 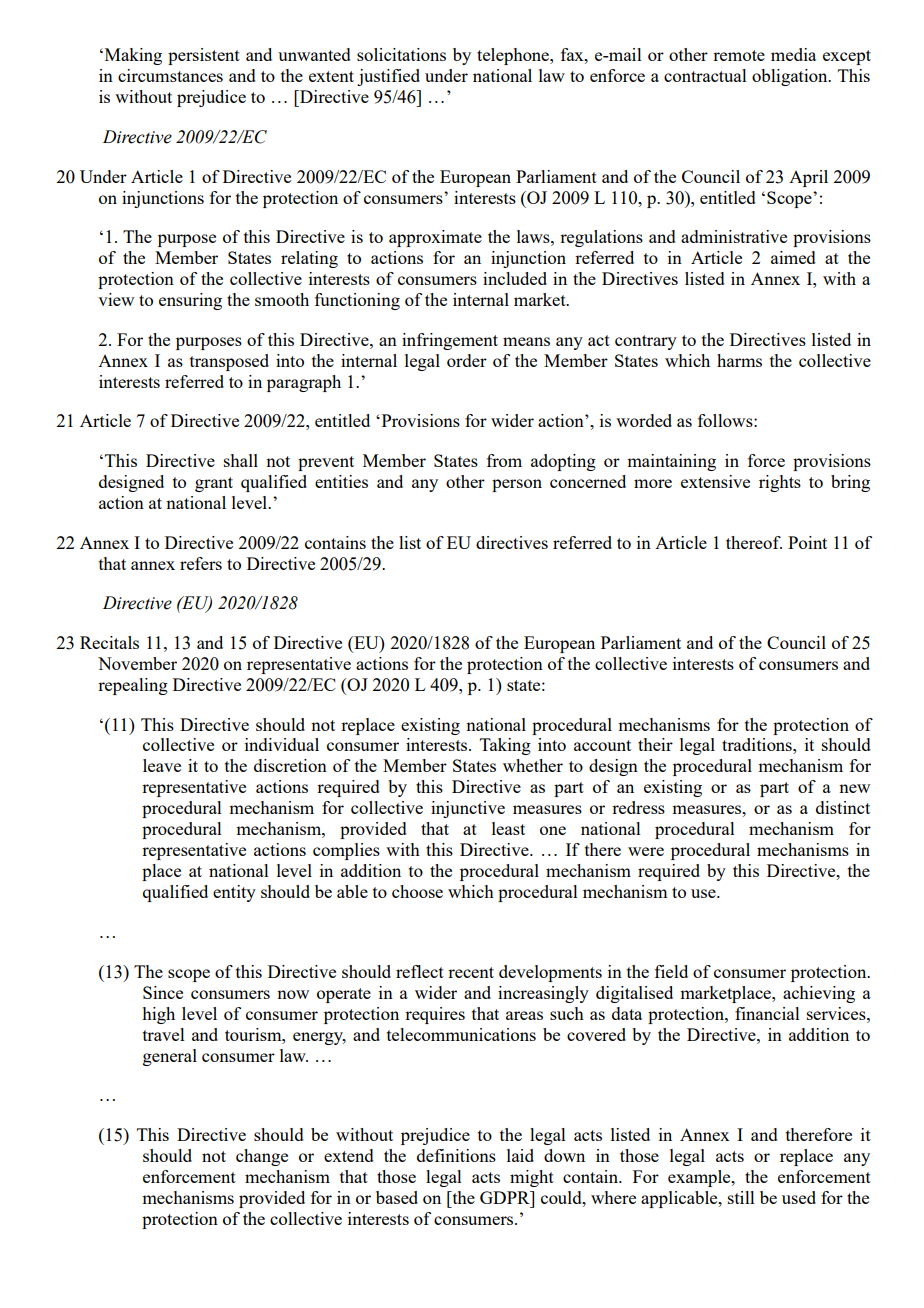 What do you see at coordinates (137, 663) in the document?
I see `November` at bounding box center [137, 663].
